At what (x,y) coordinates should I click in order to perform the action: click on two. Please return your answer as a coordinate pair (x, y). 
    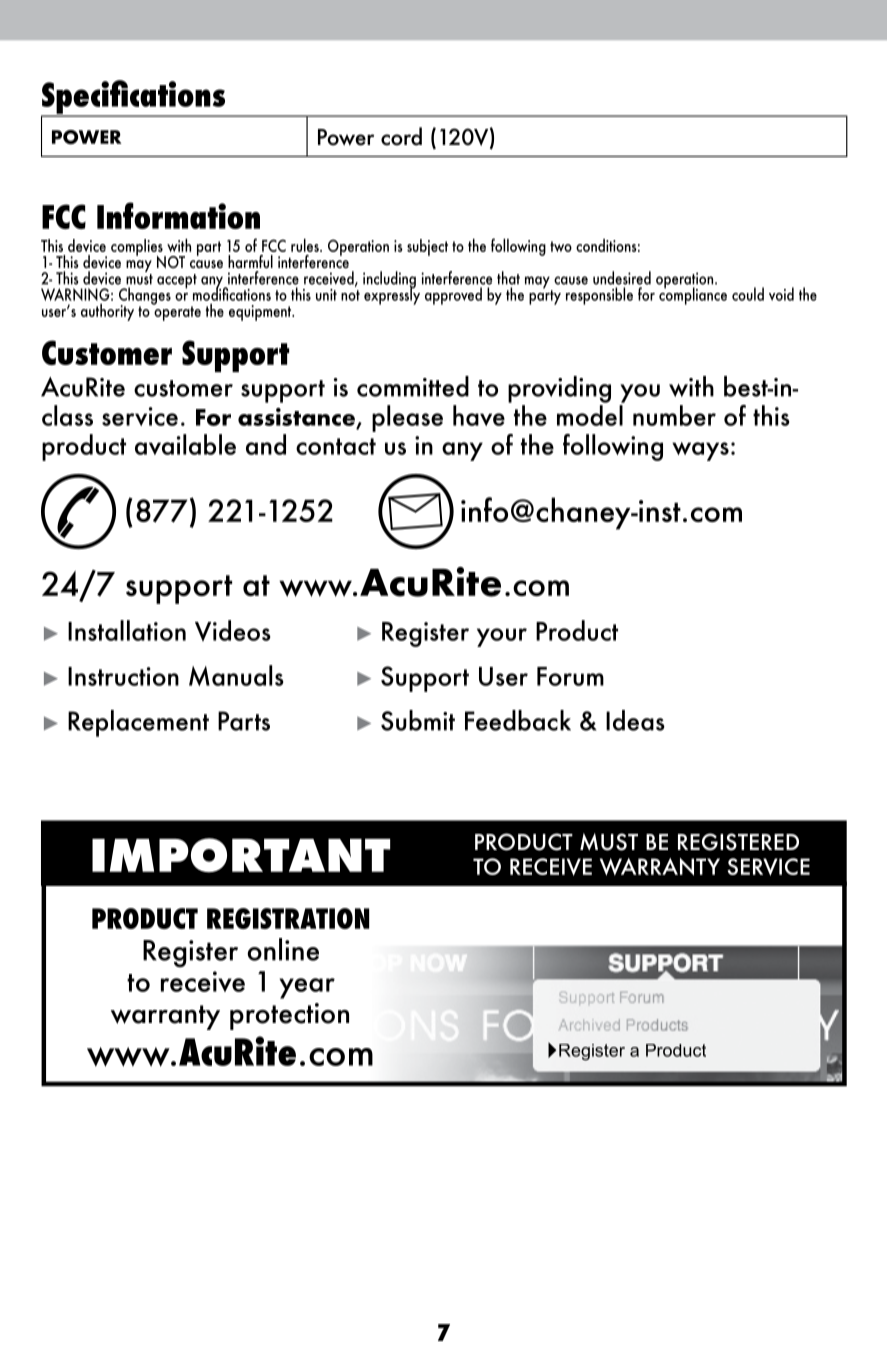
    Looking at the image, I should click on (561, 246).
